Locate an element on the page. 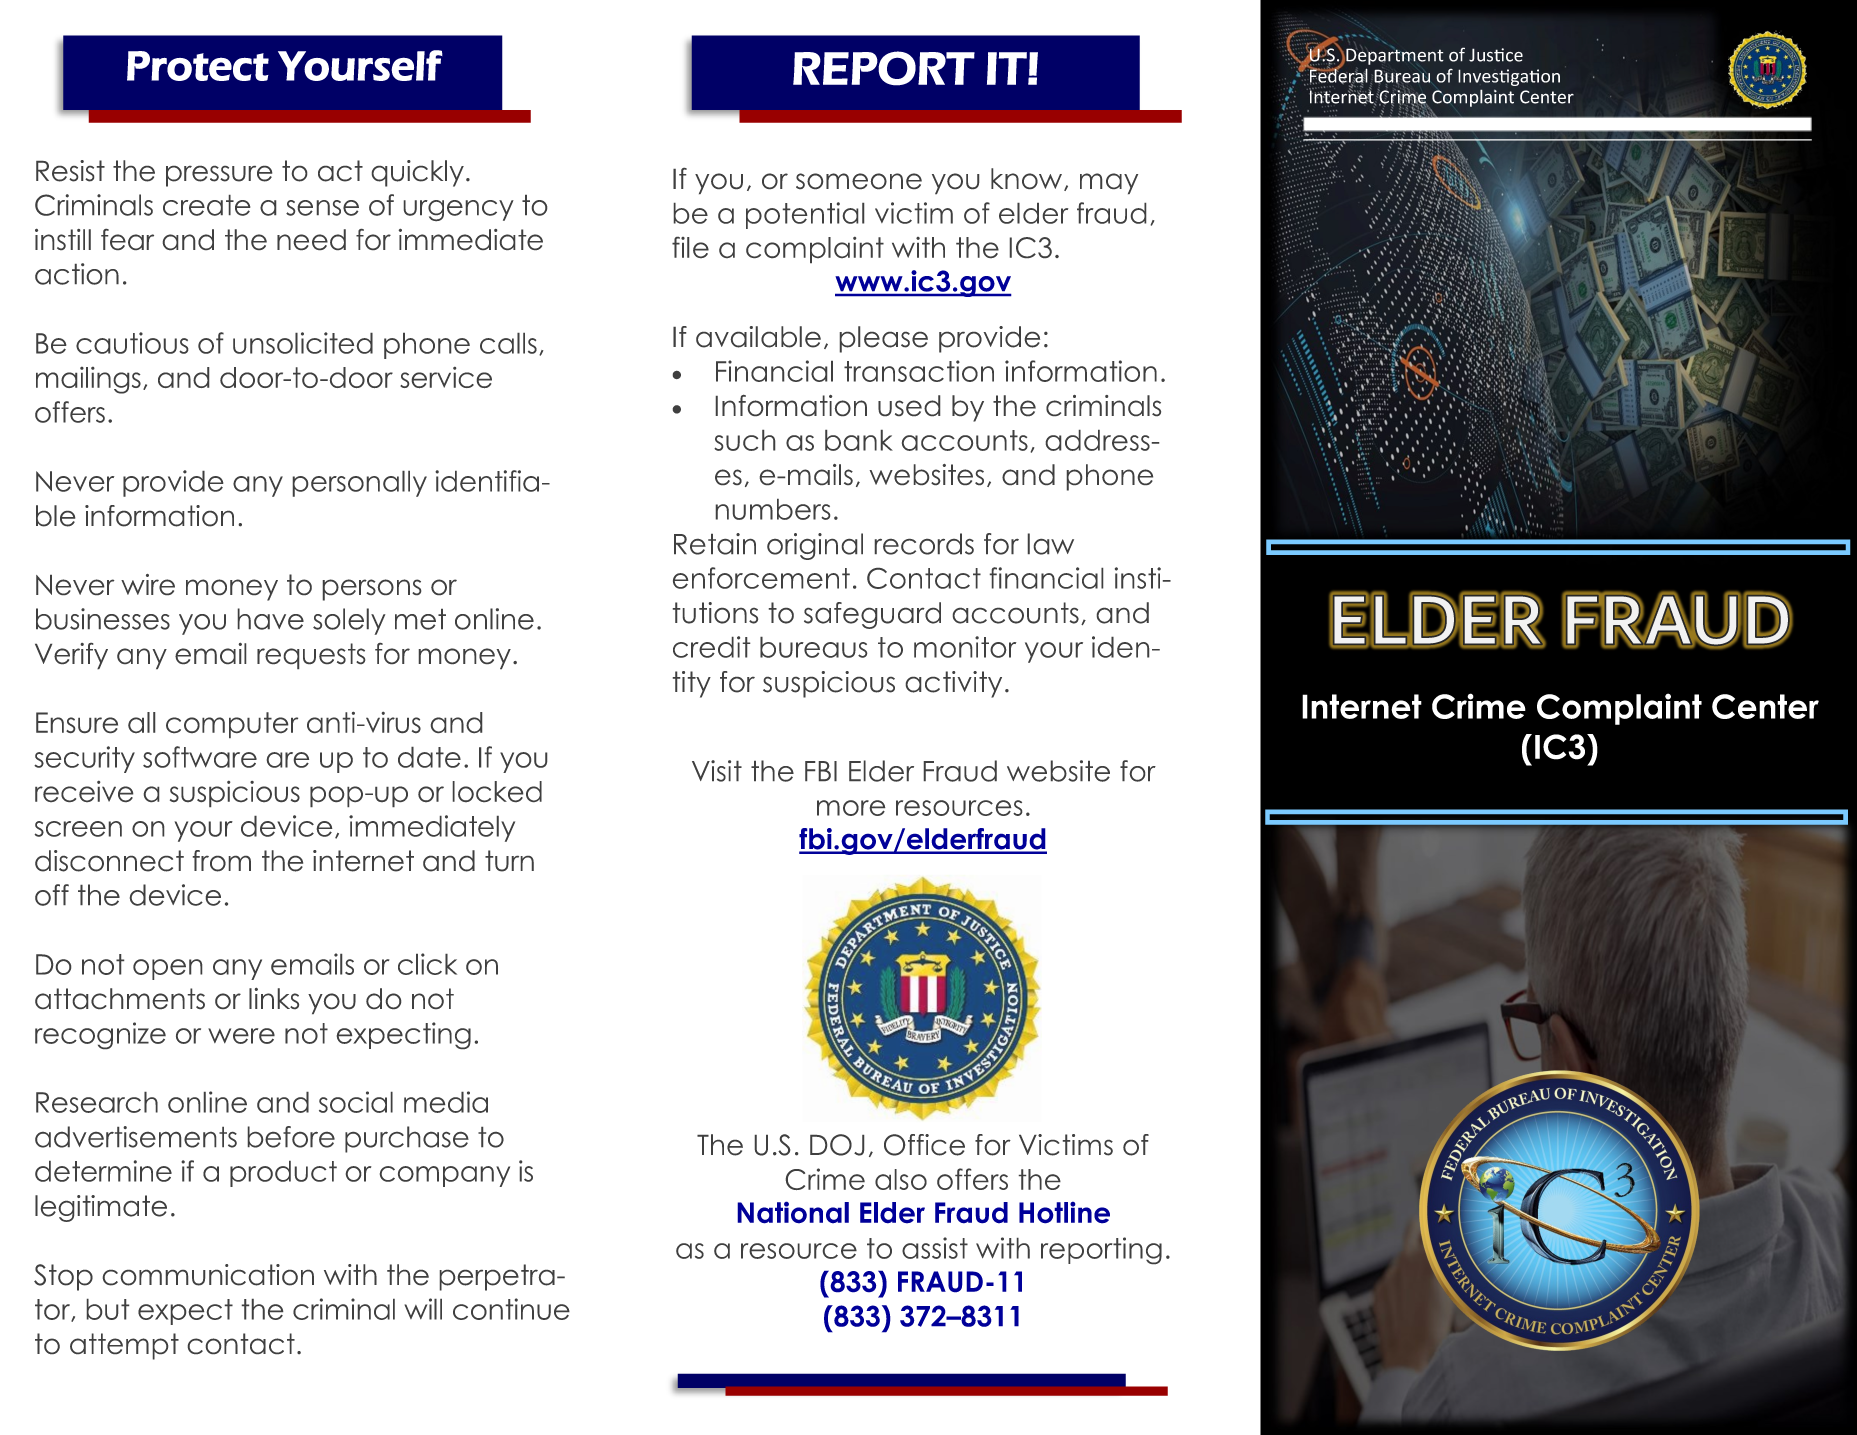 The width and height of the image is (1857, 1435). law is located at coordinates (1051, 544).
